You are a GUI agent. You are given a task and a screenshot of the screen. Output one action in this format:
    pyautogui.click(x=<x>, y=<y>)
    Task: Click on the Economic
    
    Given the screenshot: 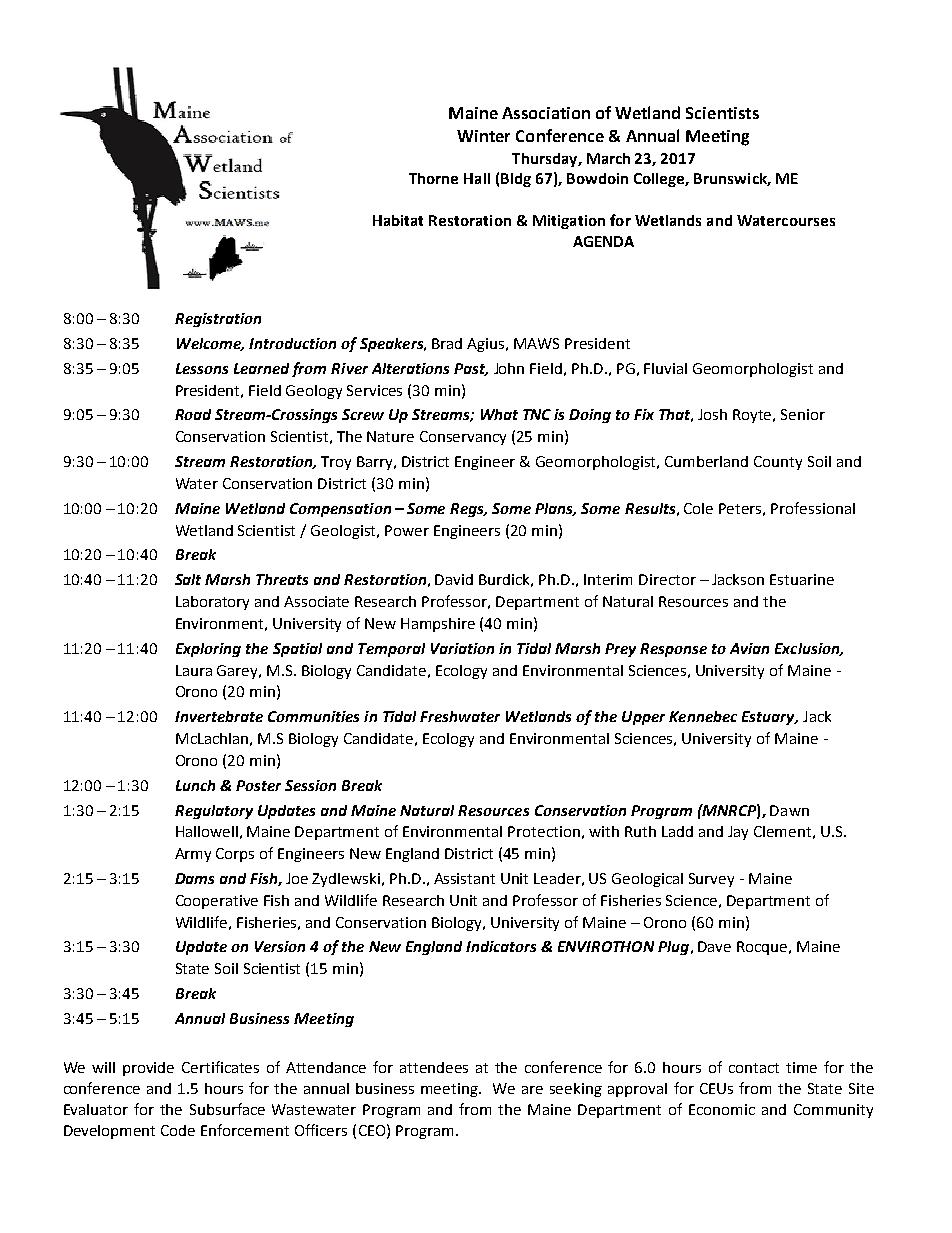 What is the action you would take?
    pyautogui.click(x=722, y=1109)
